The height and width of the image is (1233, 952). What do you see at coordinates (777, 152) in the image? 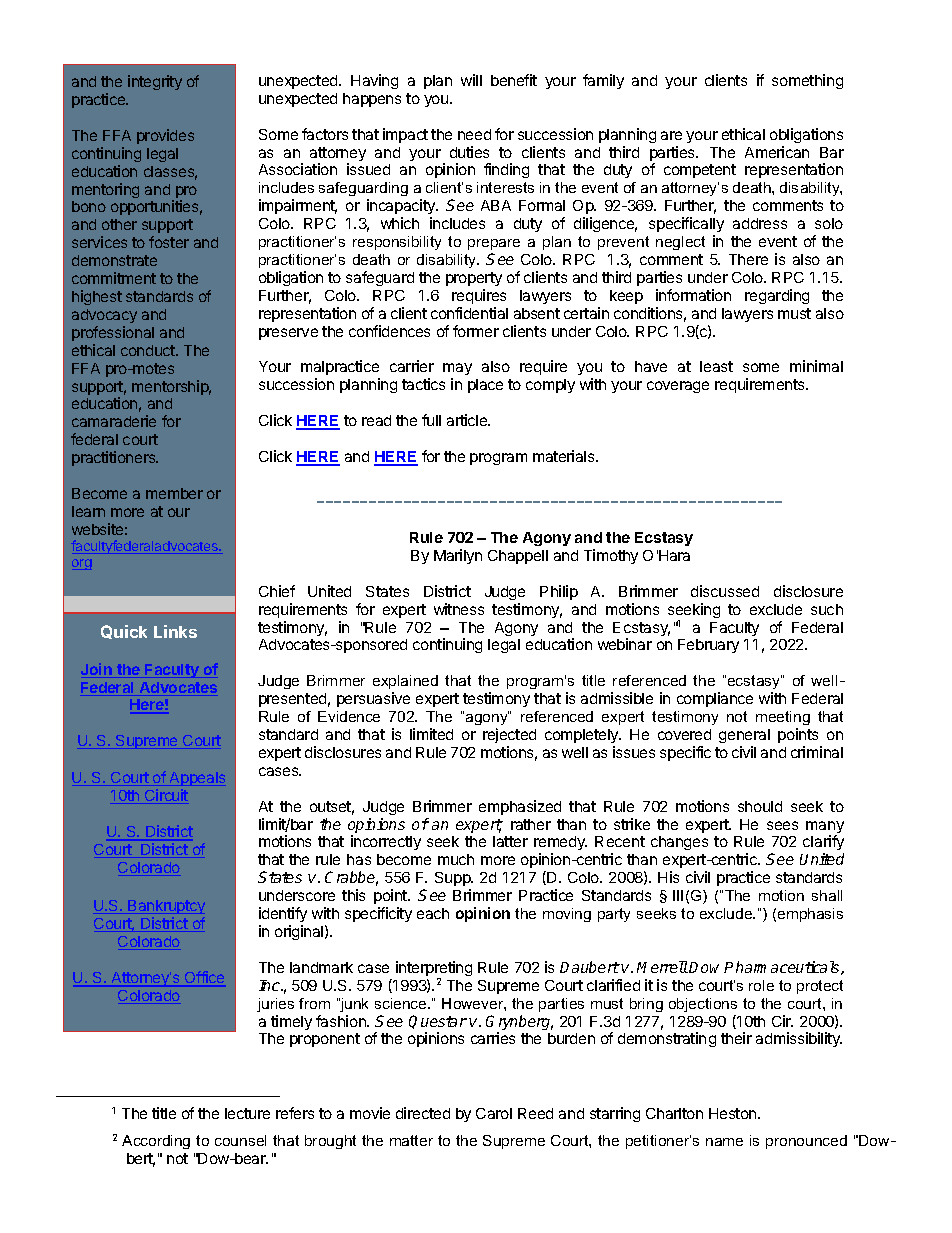
I see `American` at bounding box center [777, 152].
